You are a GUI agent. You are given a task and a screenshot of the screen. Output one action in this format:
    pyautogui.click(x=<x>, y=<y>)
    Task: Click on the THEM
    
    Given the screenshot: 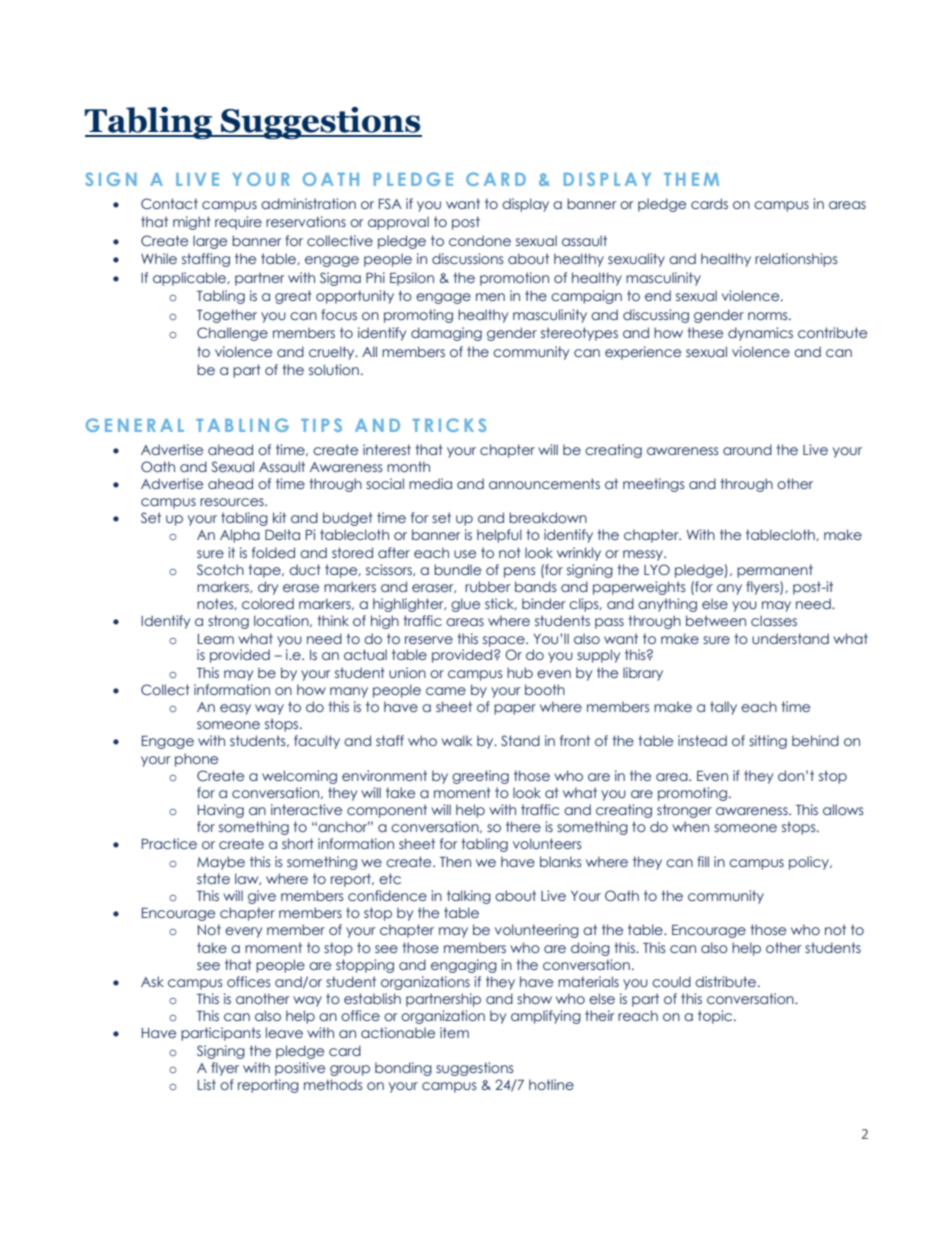 What is the action you would take?
    pyautogui.click(x=691, y=179)
